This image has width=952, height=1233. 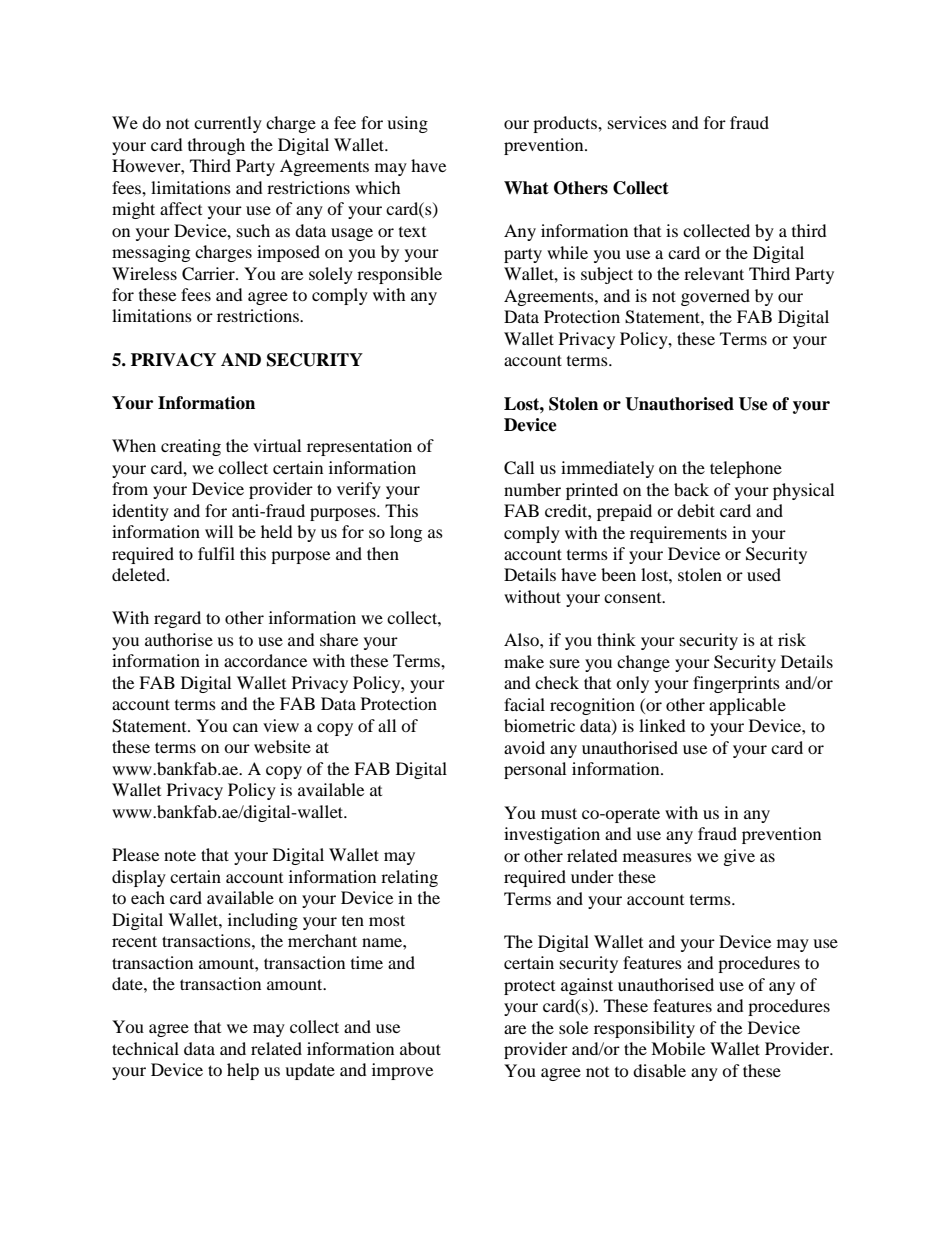 What do you see at coordinates (180, 855) in the image?
I see `note` at bounding box center [180, 855].
